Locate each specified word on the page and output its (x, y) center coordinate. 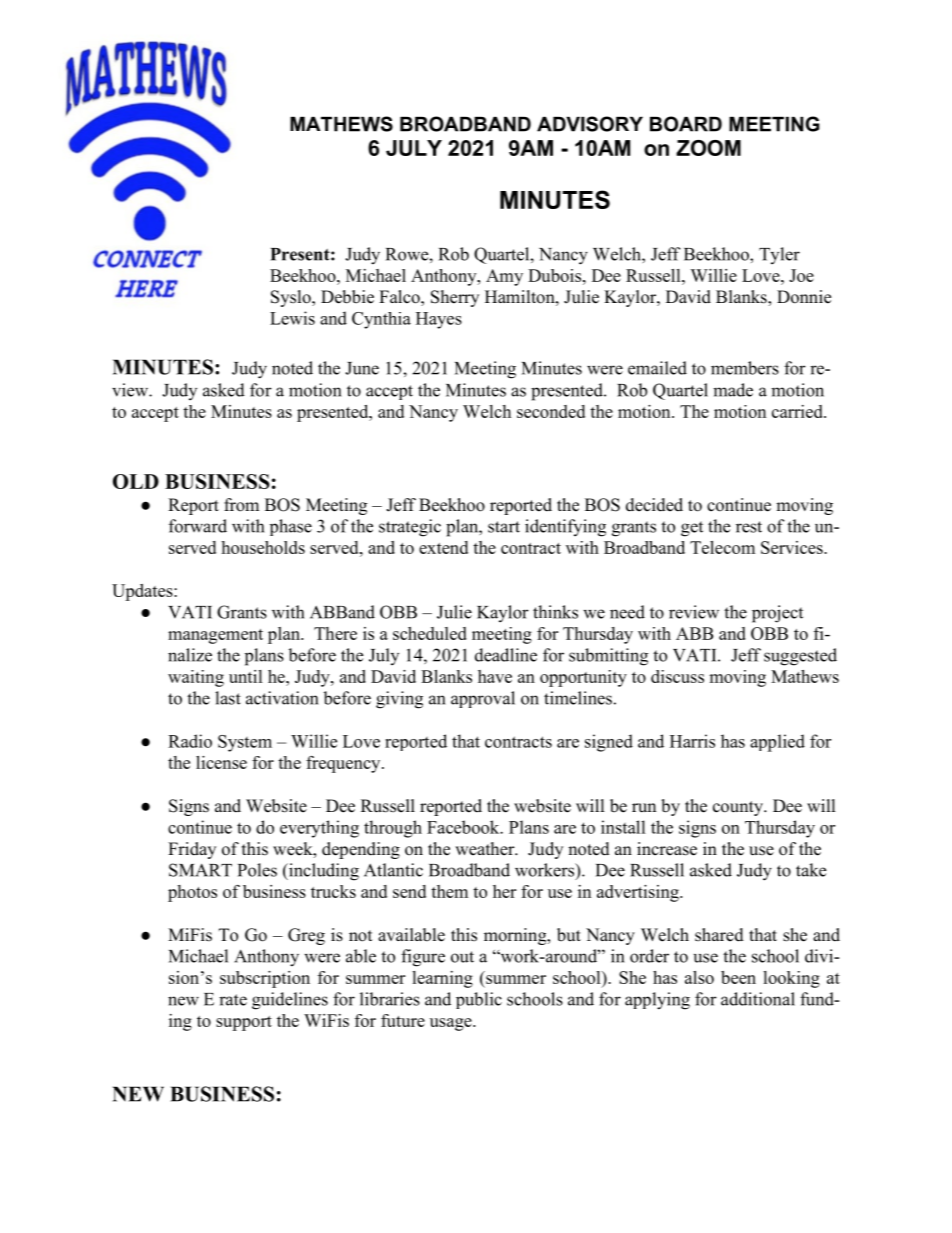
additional (758, 999)
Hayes (439, 320)
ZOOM (708, 148)
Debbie (347, 297)
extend (443, 547)
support (244, 1023)
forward (198, 526)
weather (486, 849)
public (479, 1000)
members (745, 368)
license (221, 762)
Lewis (292, 318)
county (739, 808)
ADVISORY (590, 124)
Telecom (722, 547)
